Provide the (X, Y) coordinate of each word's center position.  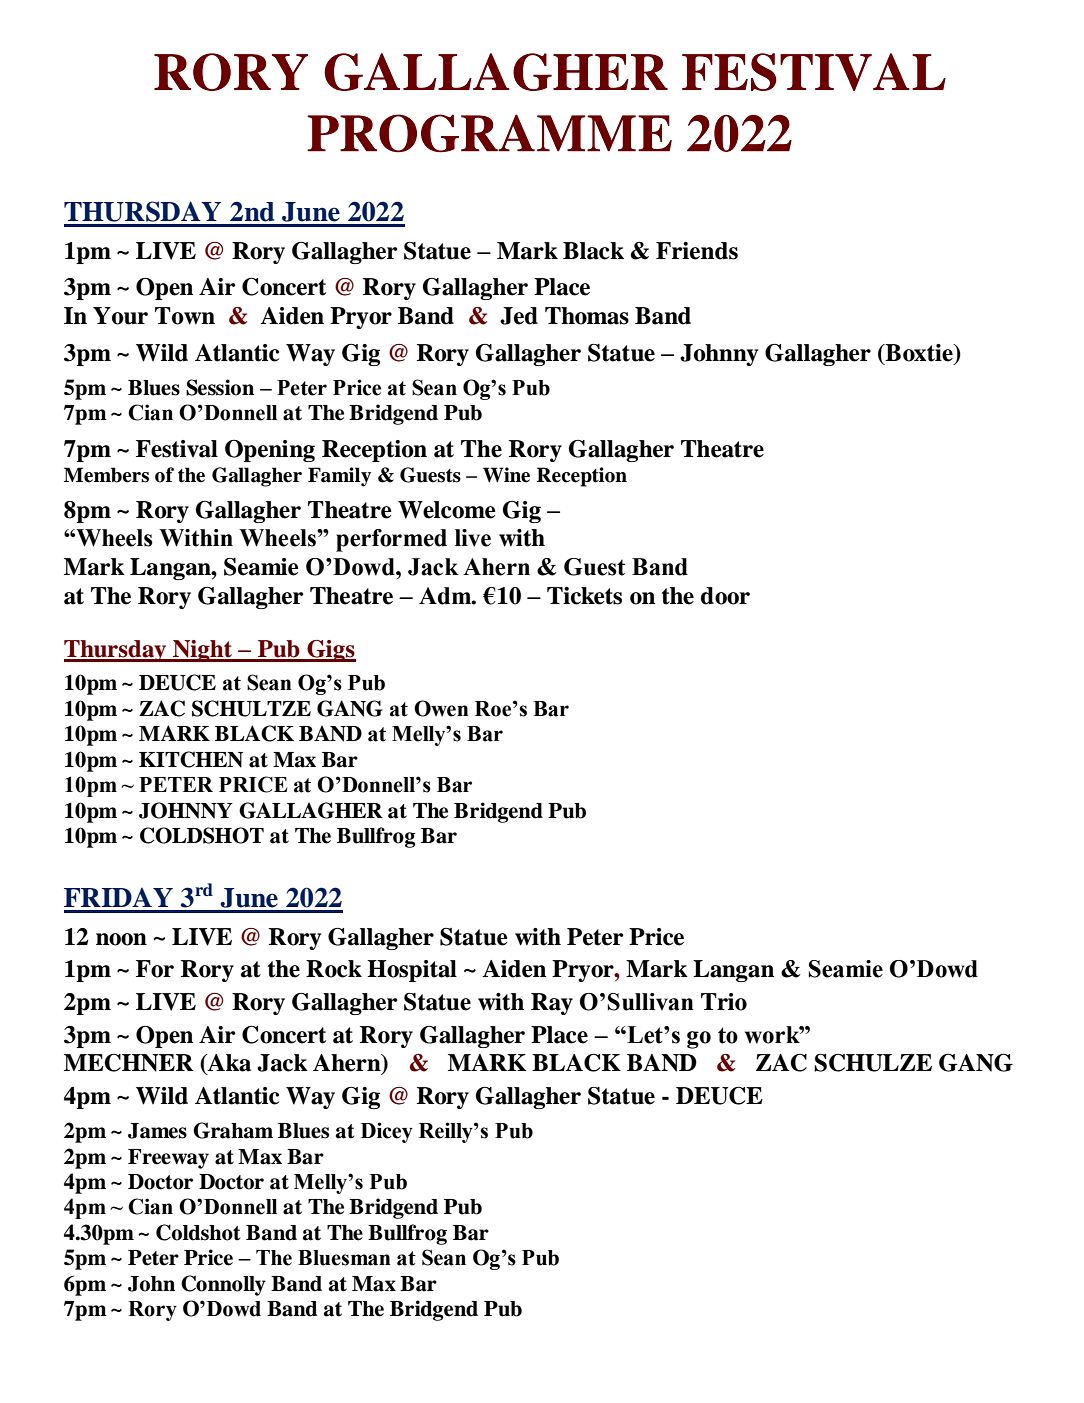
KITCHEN (191, 759)
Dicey (387, 1132)
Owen (441, 708)
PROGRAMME (489, 133)
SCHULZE (873, 1063)
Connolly (223, 1285)
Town (185, 316)
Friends (697, 251)
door (725, 596)
